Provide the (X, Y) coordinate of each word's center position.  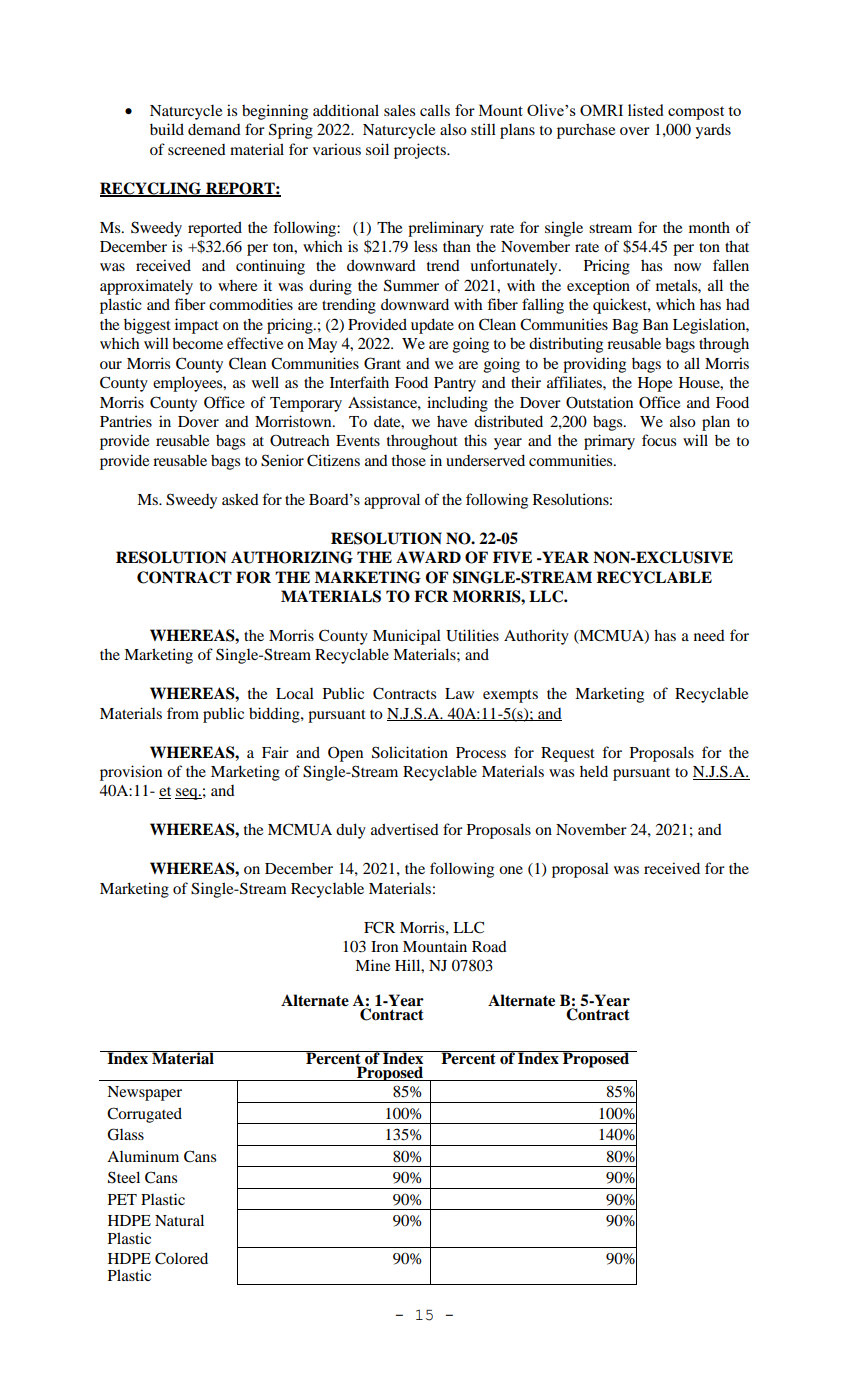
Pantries (126, 421)
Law (459, 693)
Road (489, 946)
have (452, 421)
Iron (384, 946)
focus (659, 440)
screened (197, 149)
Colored (181, 1258)
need (709, 635)
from (183, 713)
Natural (179, 1220)
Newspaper (144, 1093)
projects (421, 151)
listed (646, 110)
